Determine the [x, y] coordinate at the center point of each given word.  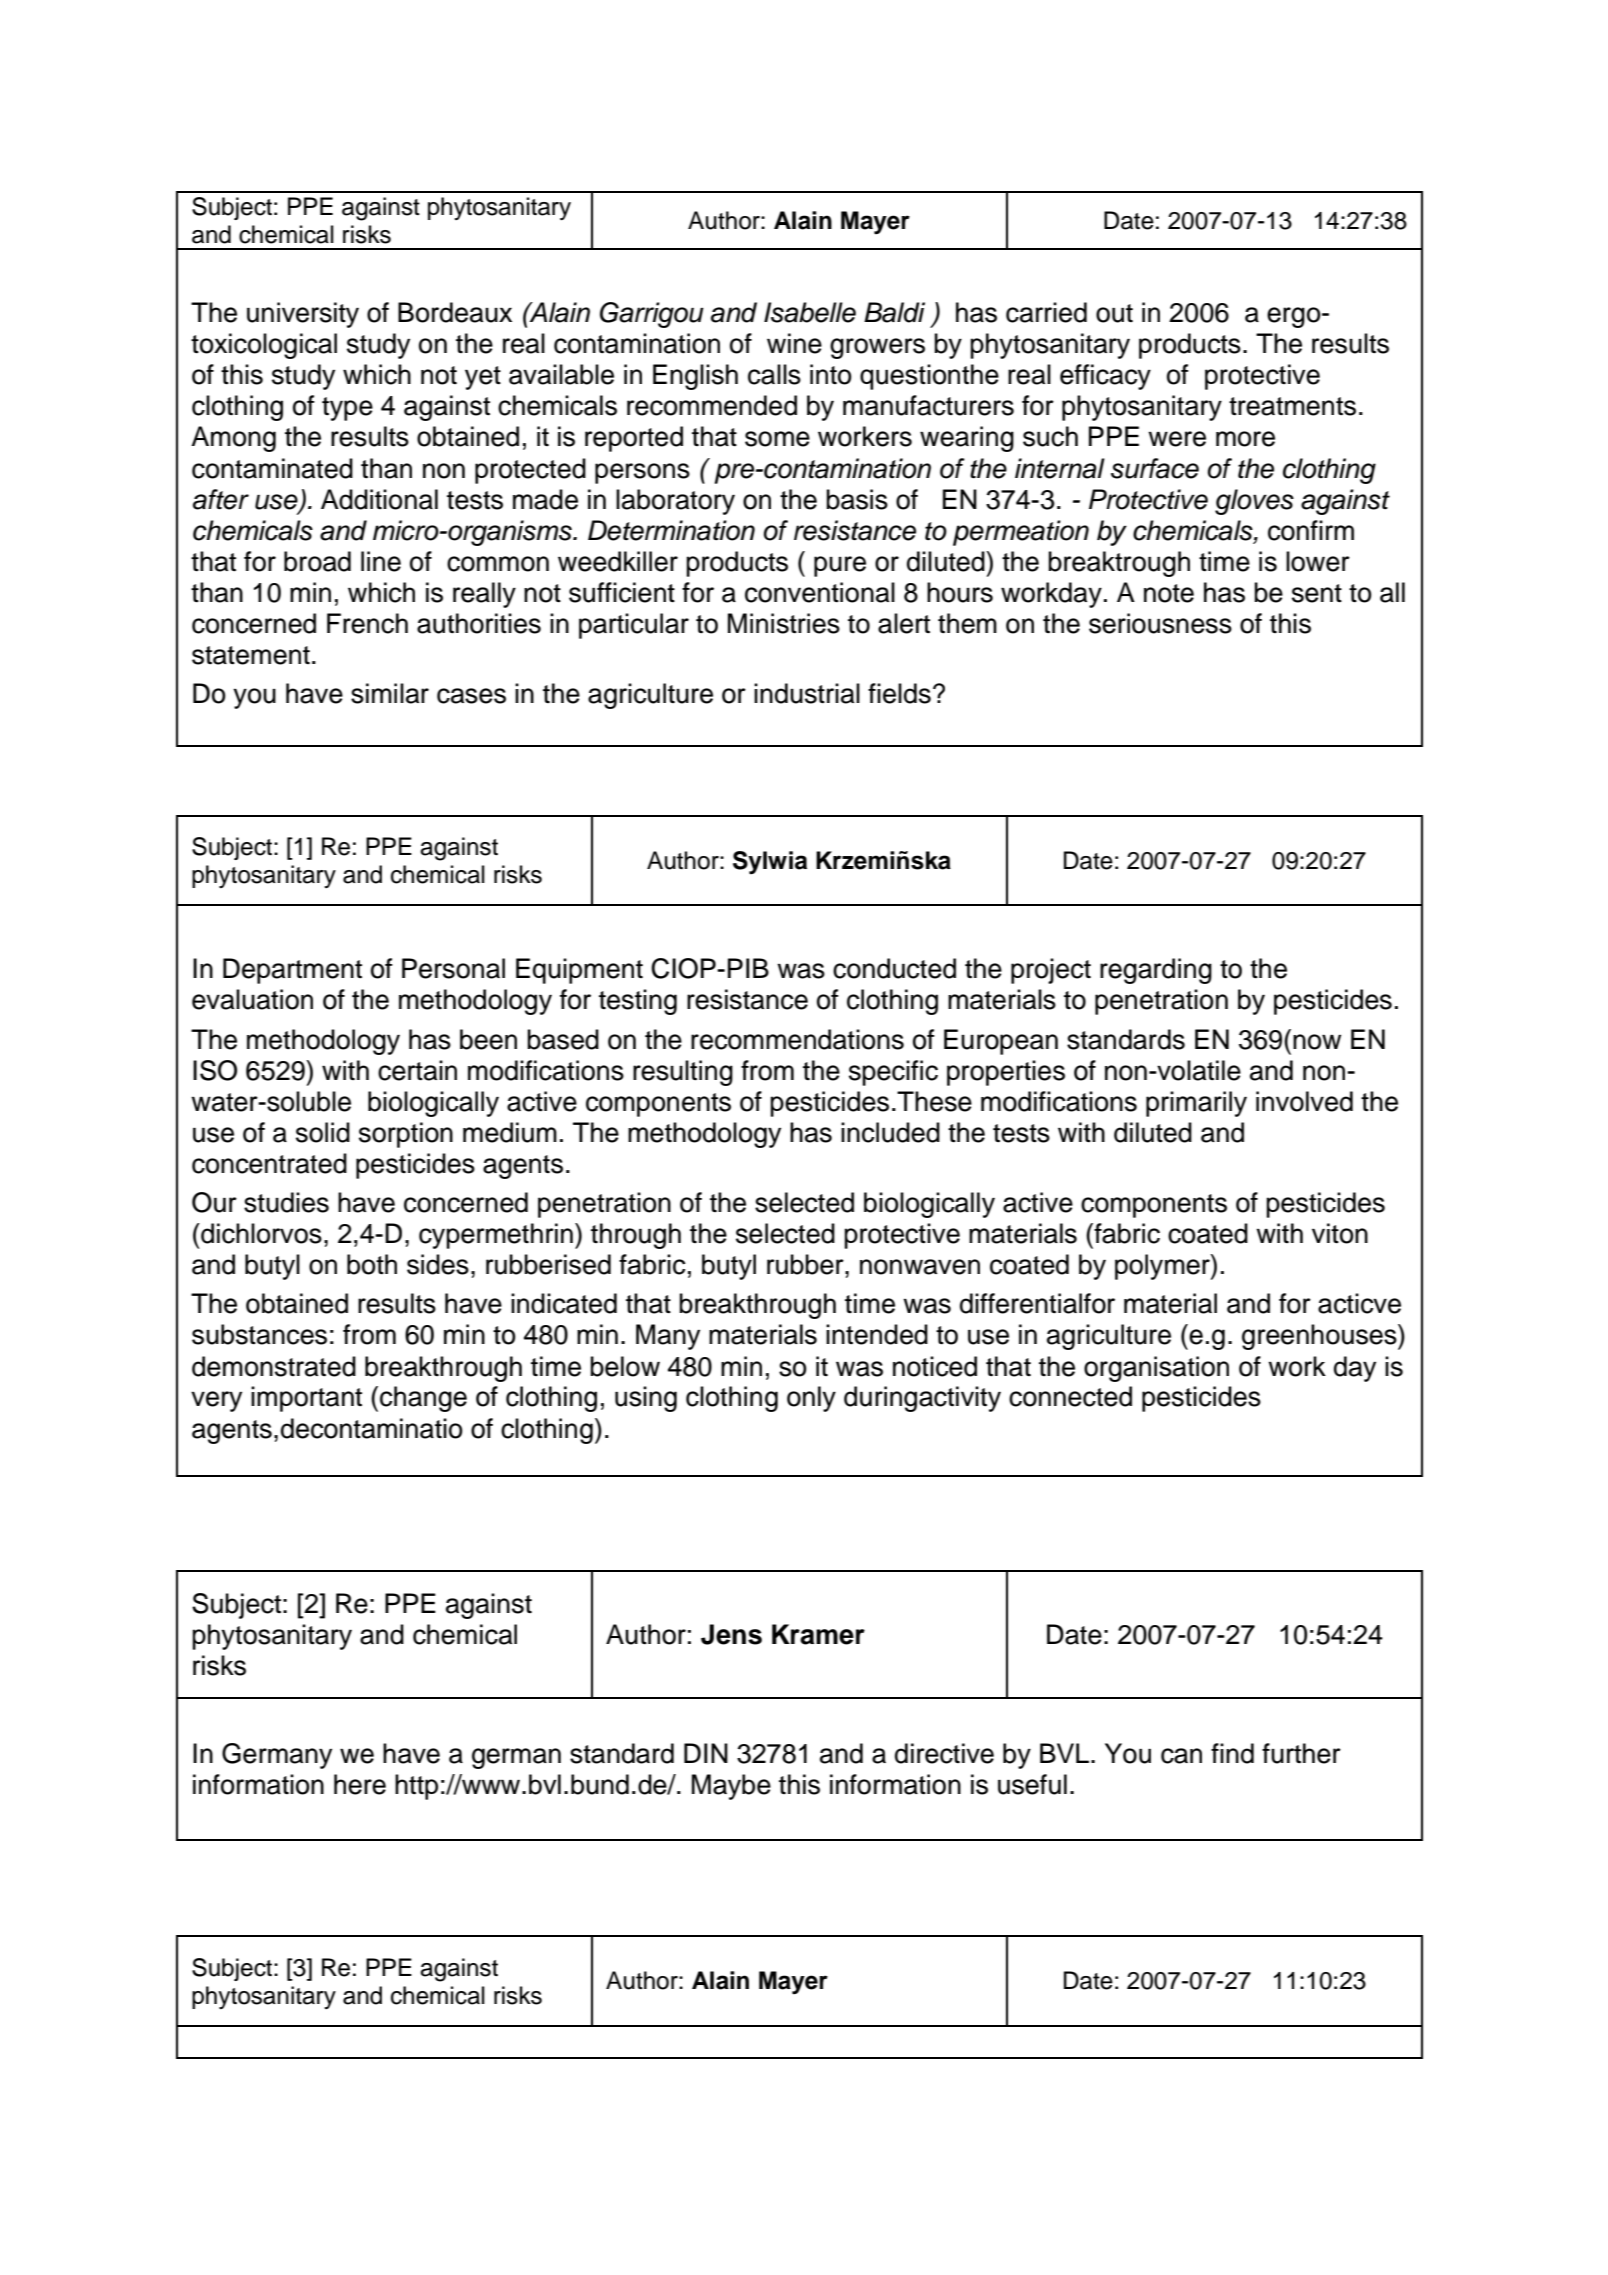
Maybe [731, 1787]
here [360, 1784]
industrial [807, 693]
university [303, 315]
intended [877, 1334]
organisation [1156, 1369]
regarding [1156, 971]
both [372, 1264]
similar [390, 693]
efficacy [1105, 377]
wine [794, 343]
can [1181, 1756]
